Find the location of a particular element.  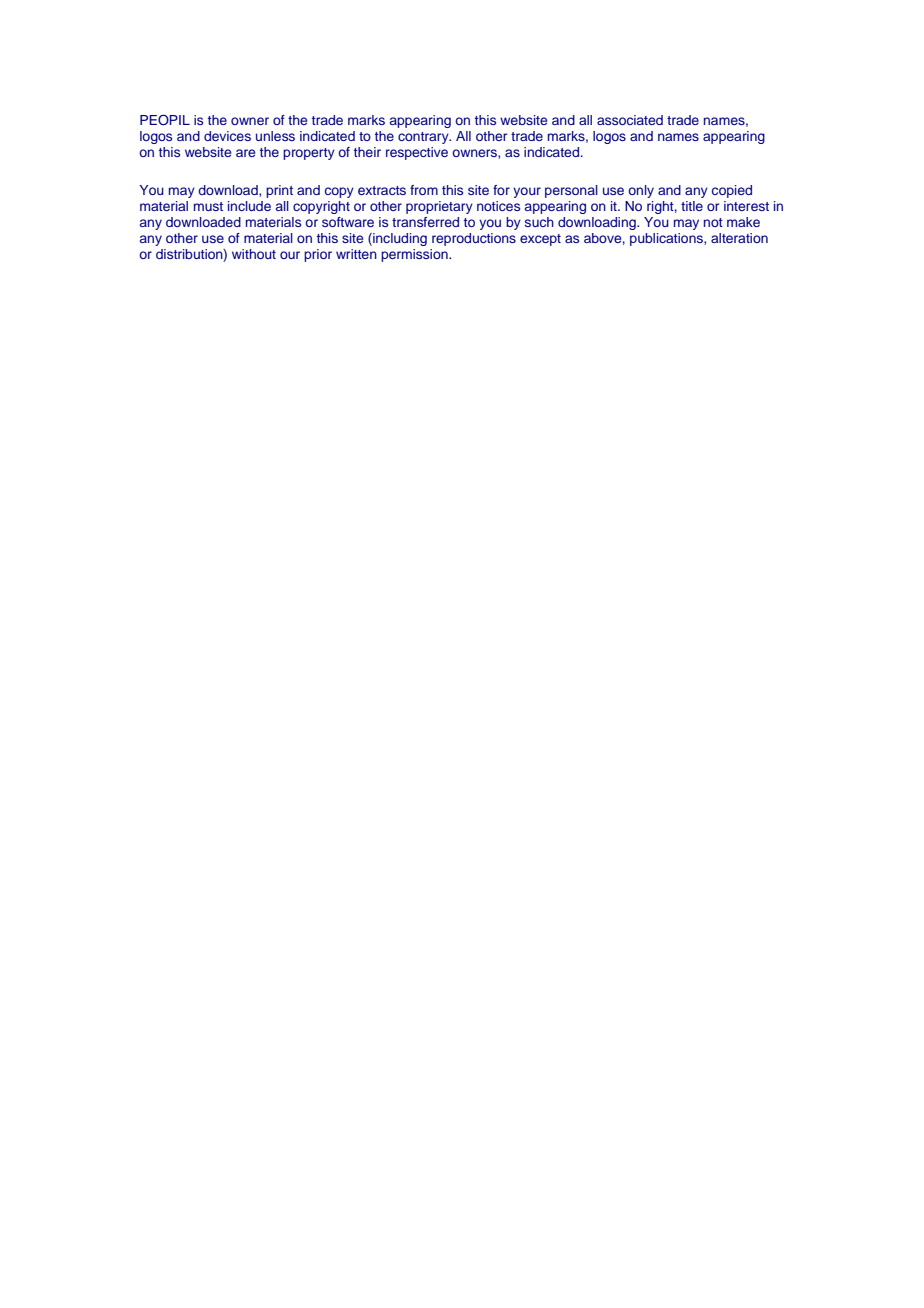

associated is located at coordinates (630, 120).
